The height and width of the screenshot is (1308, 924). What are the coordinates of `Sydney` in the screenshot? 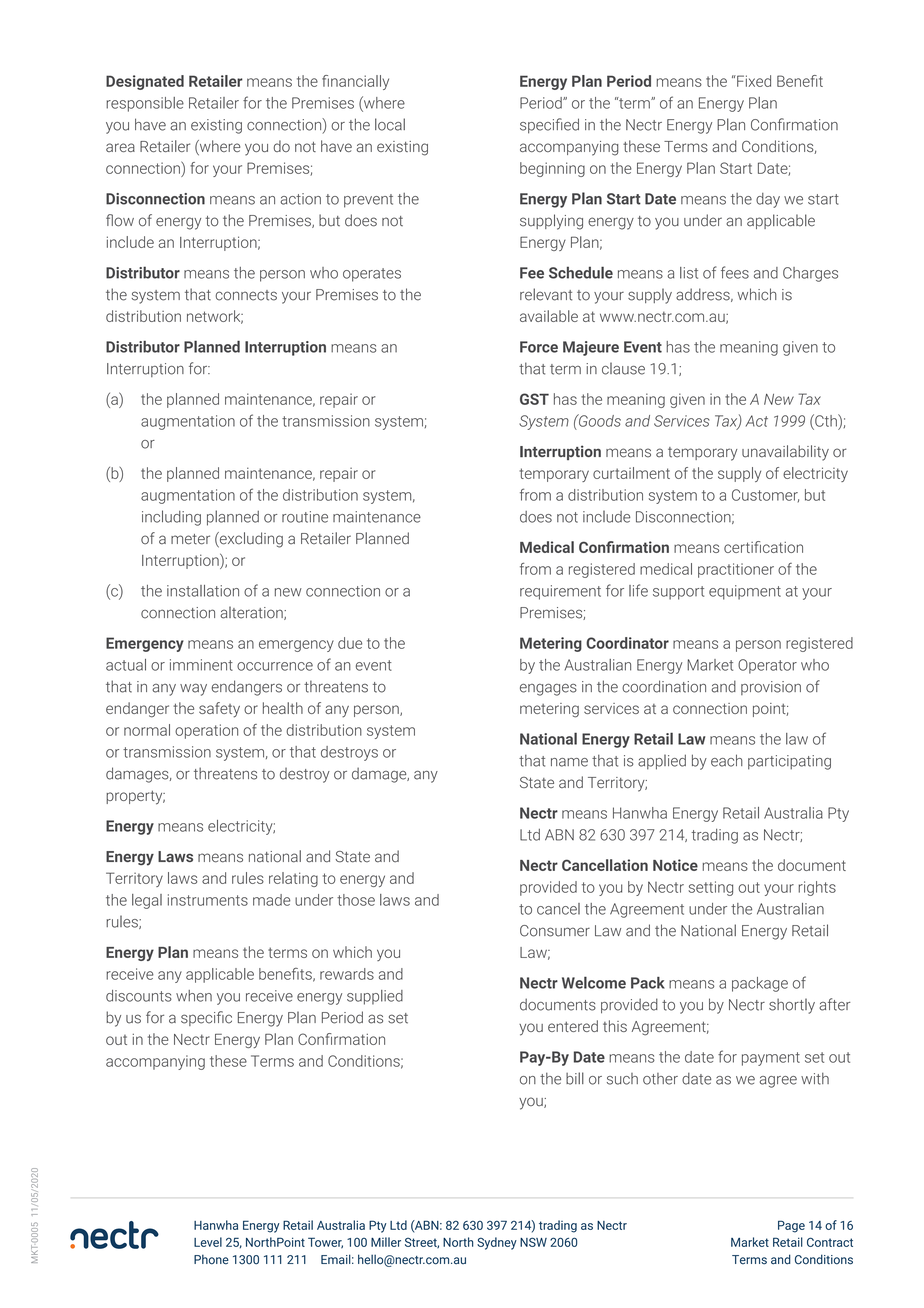 It's located at (497, 1243).
